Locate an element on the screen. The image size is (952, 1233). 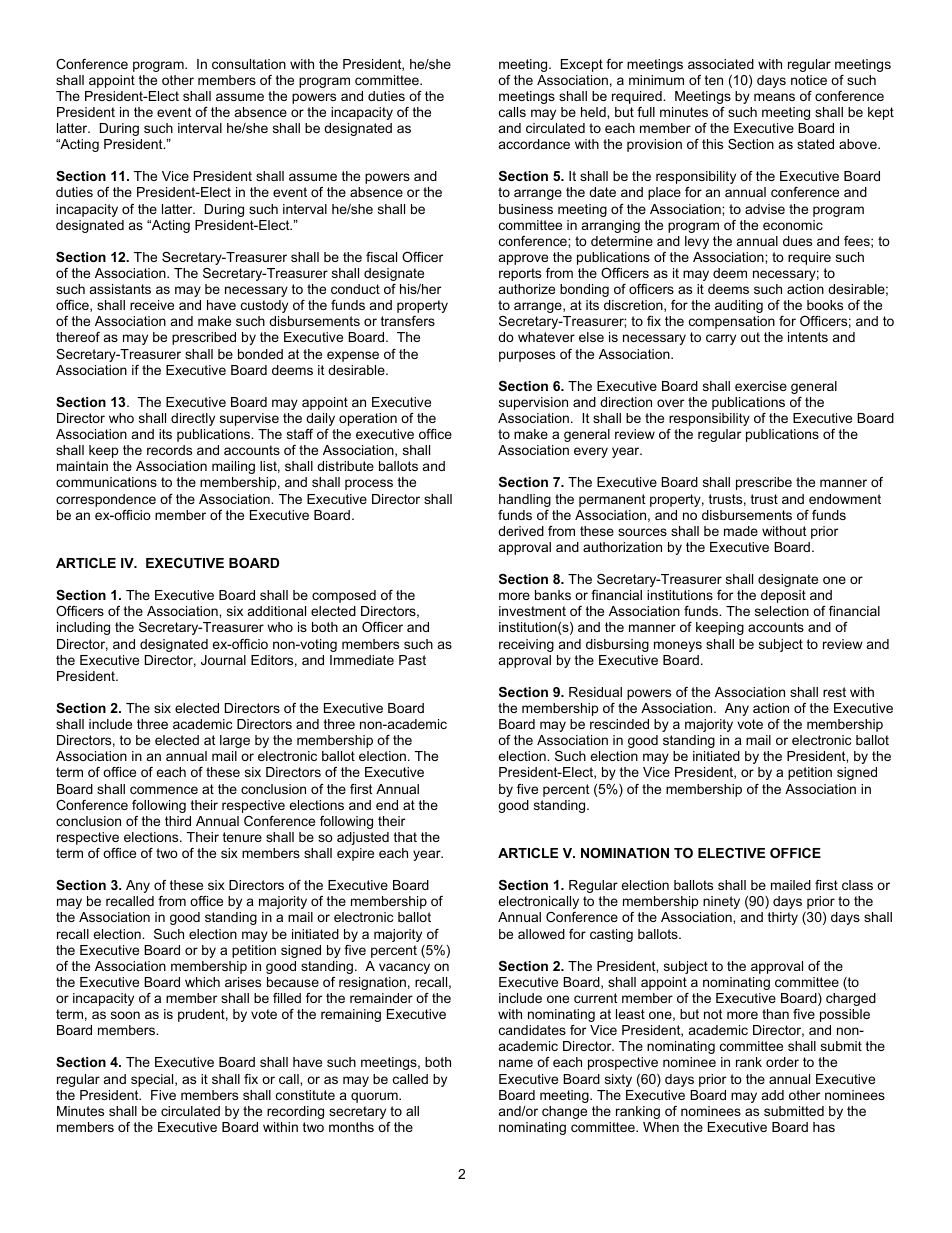
tenure is located at coordinates (242, 837).
